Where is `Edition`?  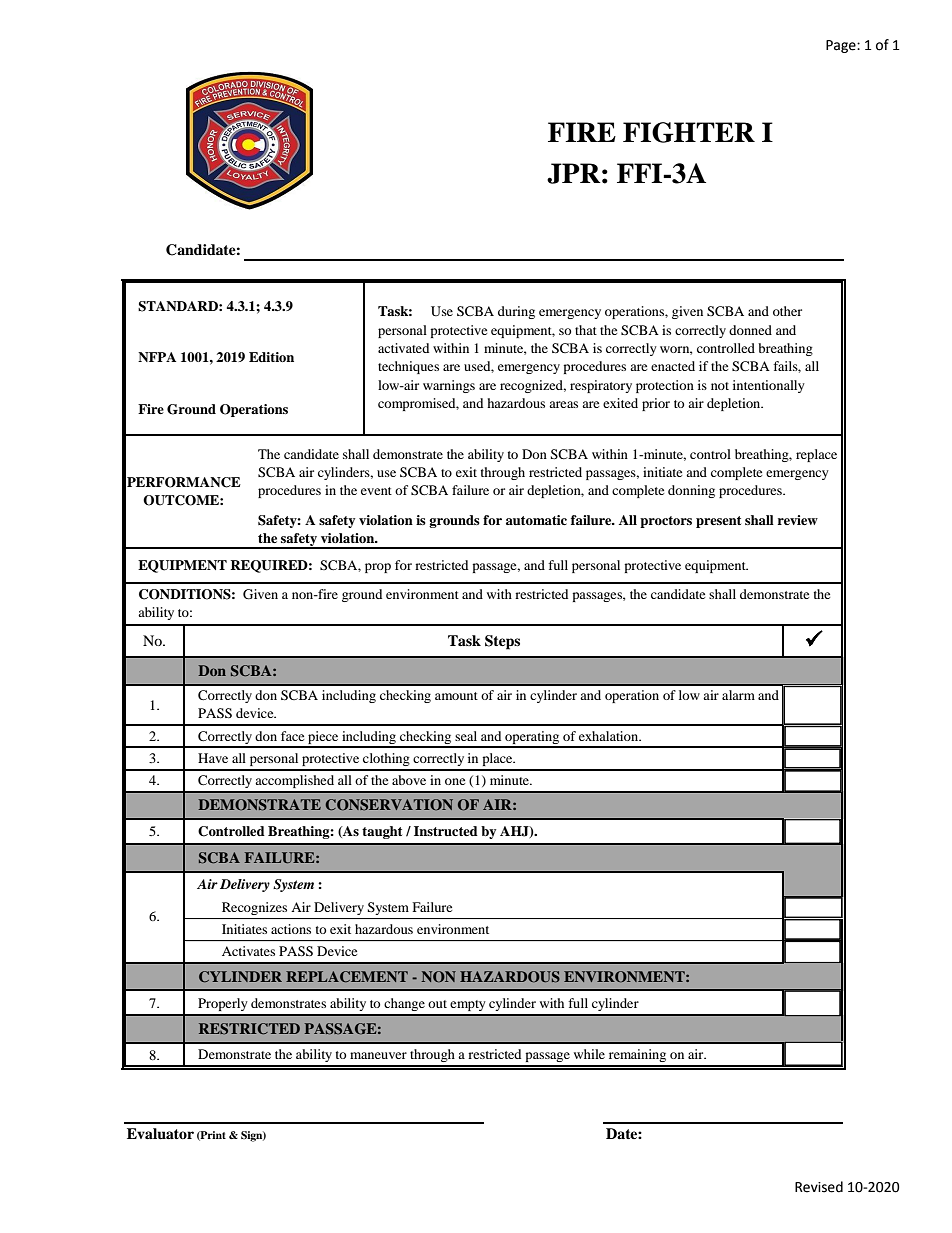 Edition is located at coordinates (271, 357).
